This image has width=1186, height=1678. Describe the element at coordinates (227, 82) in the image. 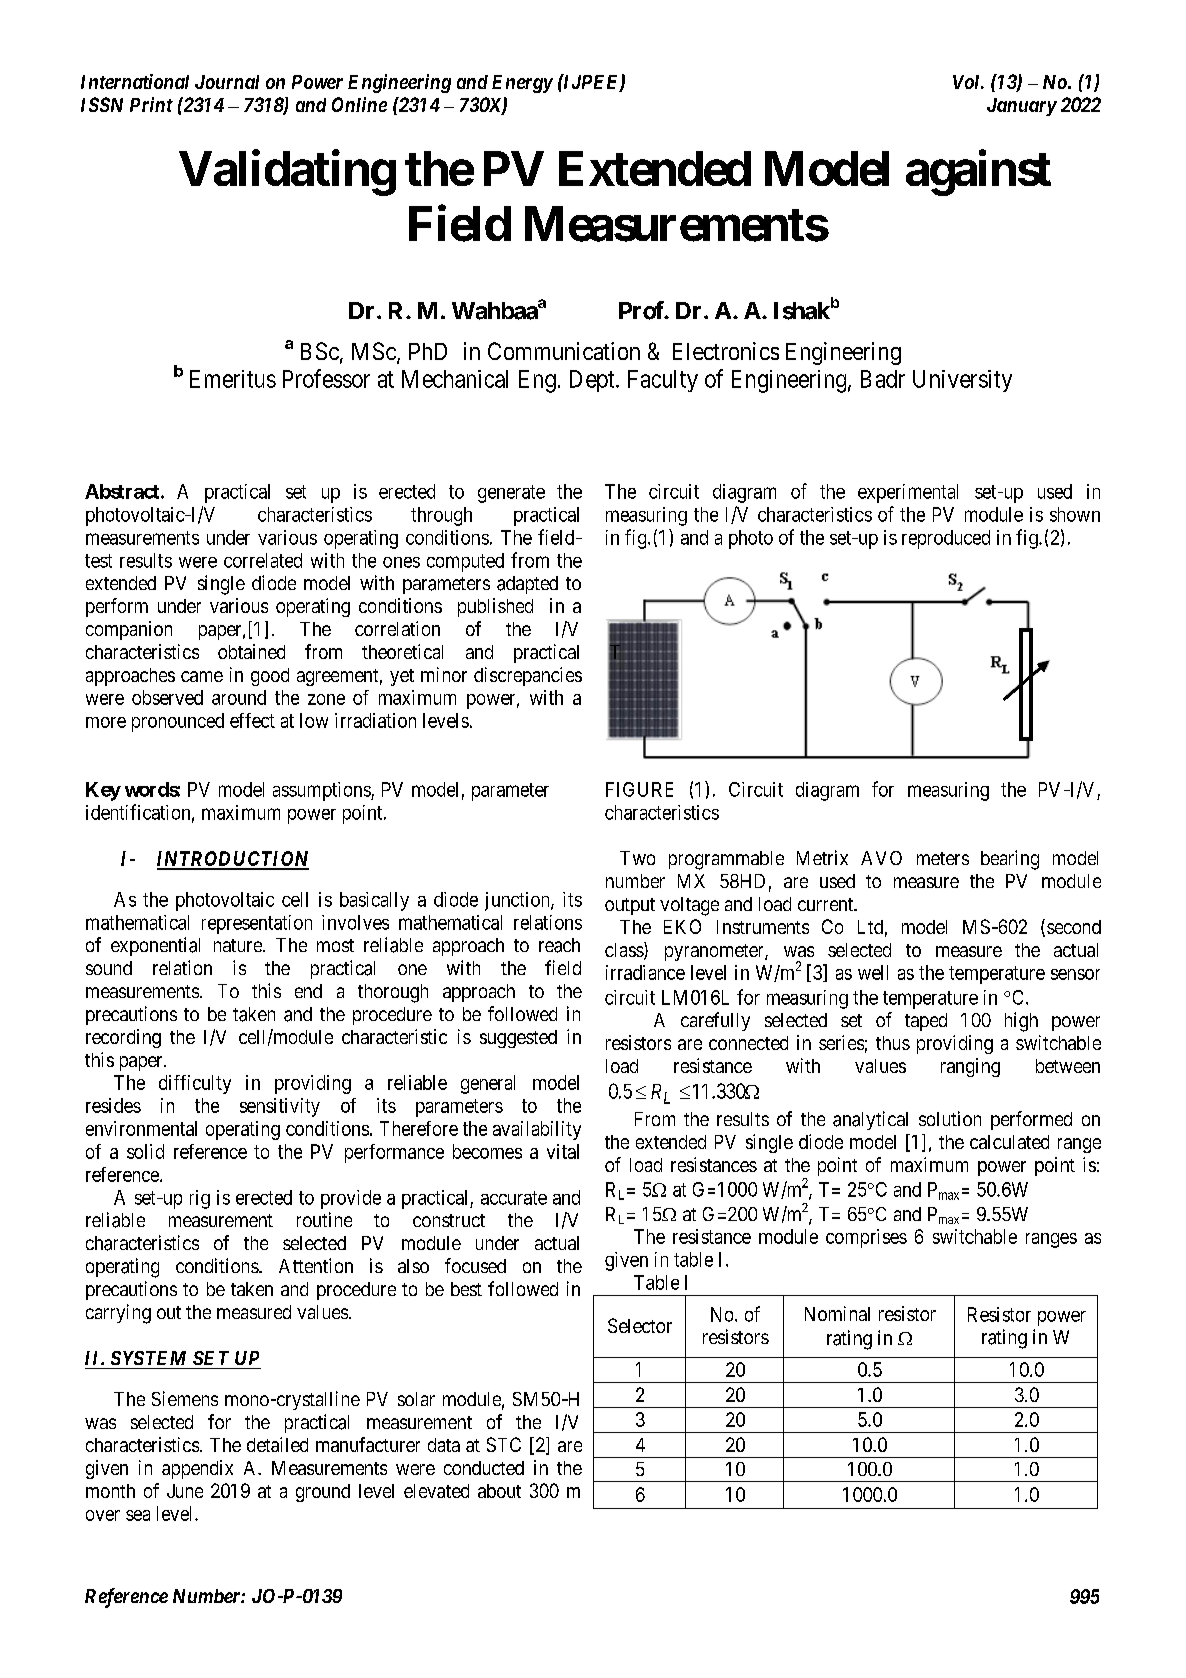

I see `Journal` at that location.
